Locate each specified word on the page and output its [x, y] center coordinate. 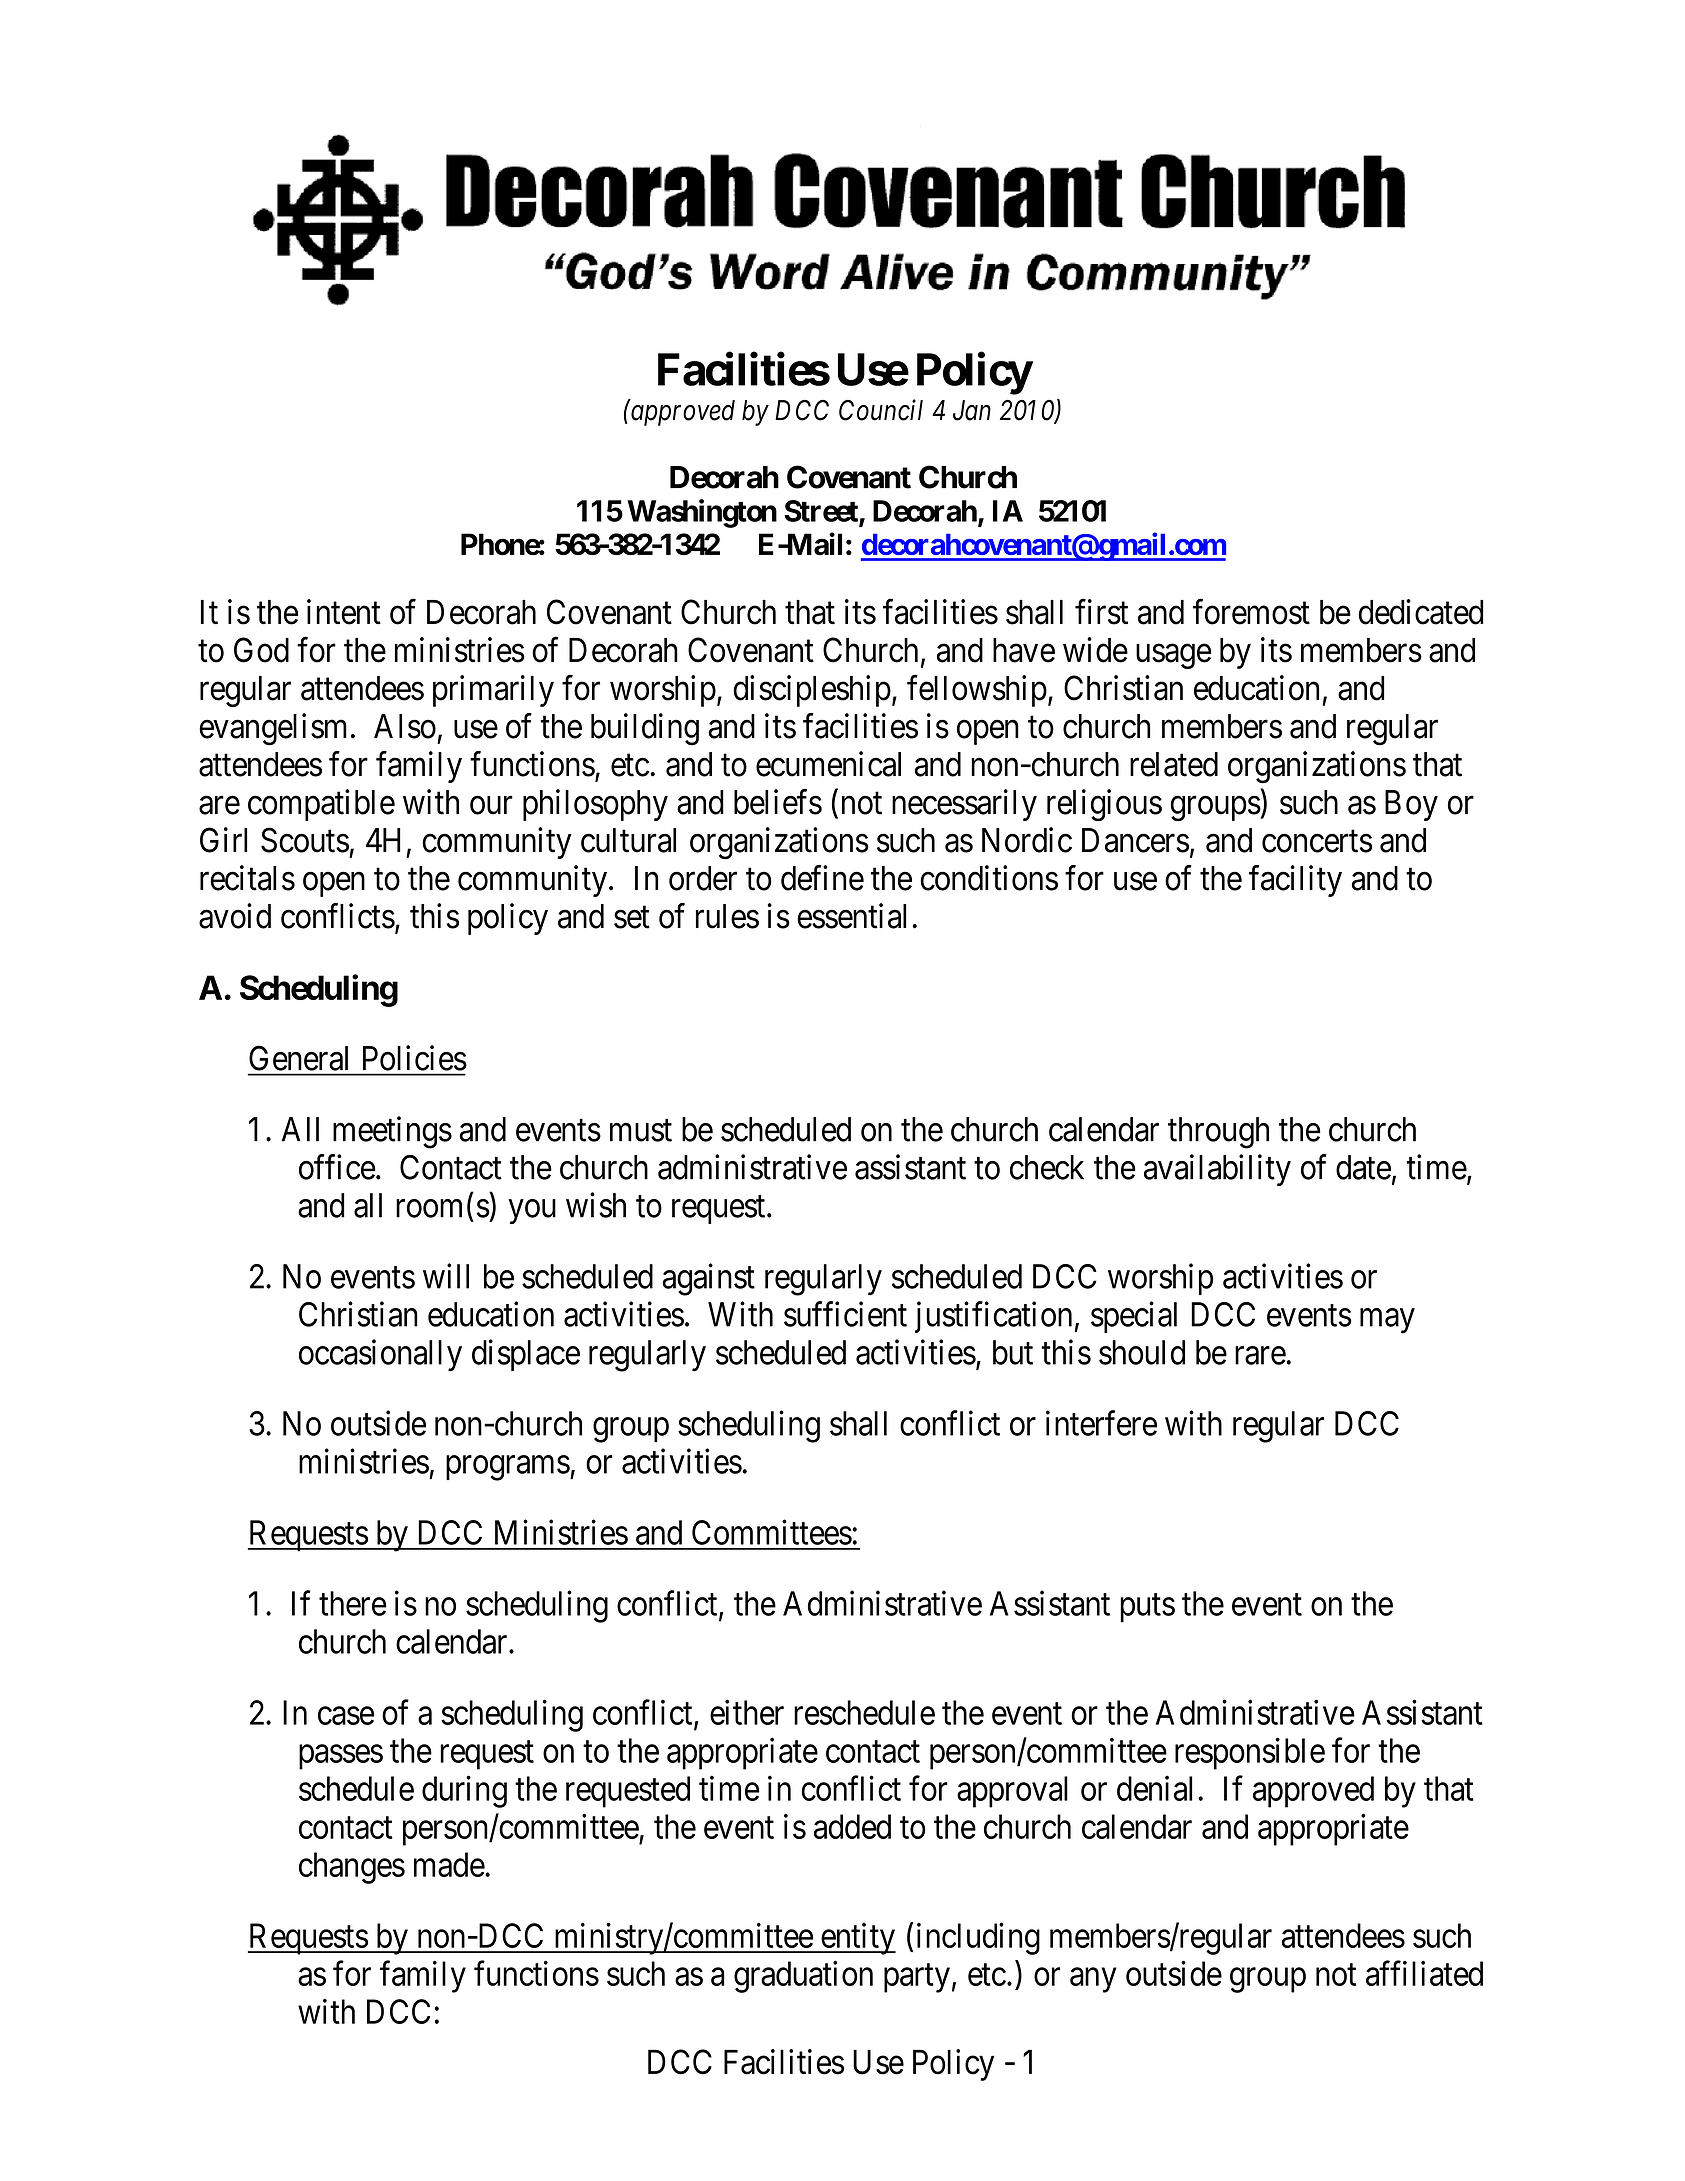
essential [851, 916]
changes [352, 1868]
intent [344, 612]
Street [822, 512]
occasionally [380, 1355]
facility [1295, 881]
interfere [1101, 1423]
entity [857, 1939]
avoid [235, 916]
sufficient [845, 1314]
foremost [1251, 612]
